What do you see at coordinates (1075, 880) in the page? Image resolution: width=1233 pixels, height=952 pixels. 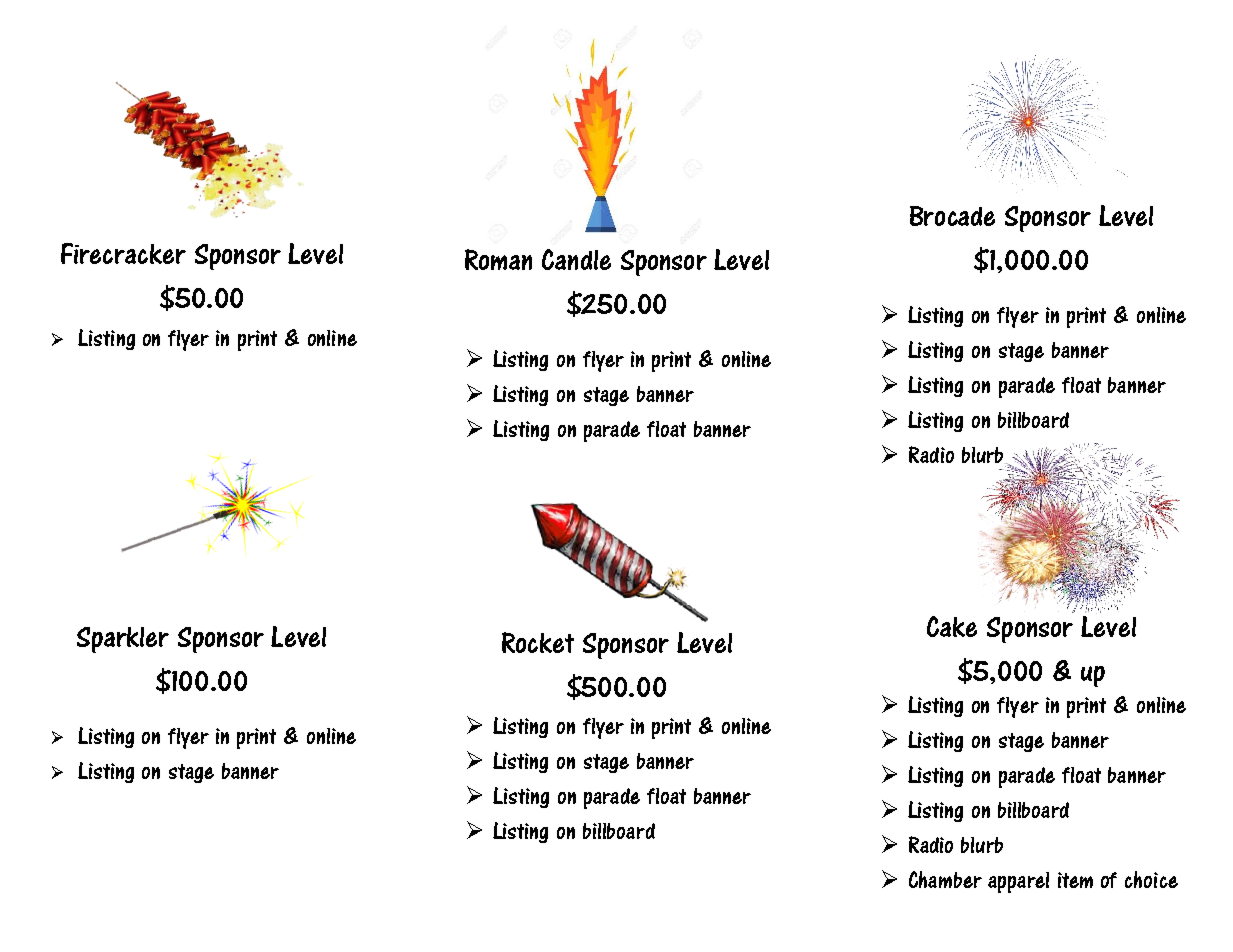 I see `item` at bounding box center [1075, 880].
